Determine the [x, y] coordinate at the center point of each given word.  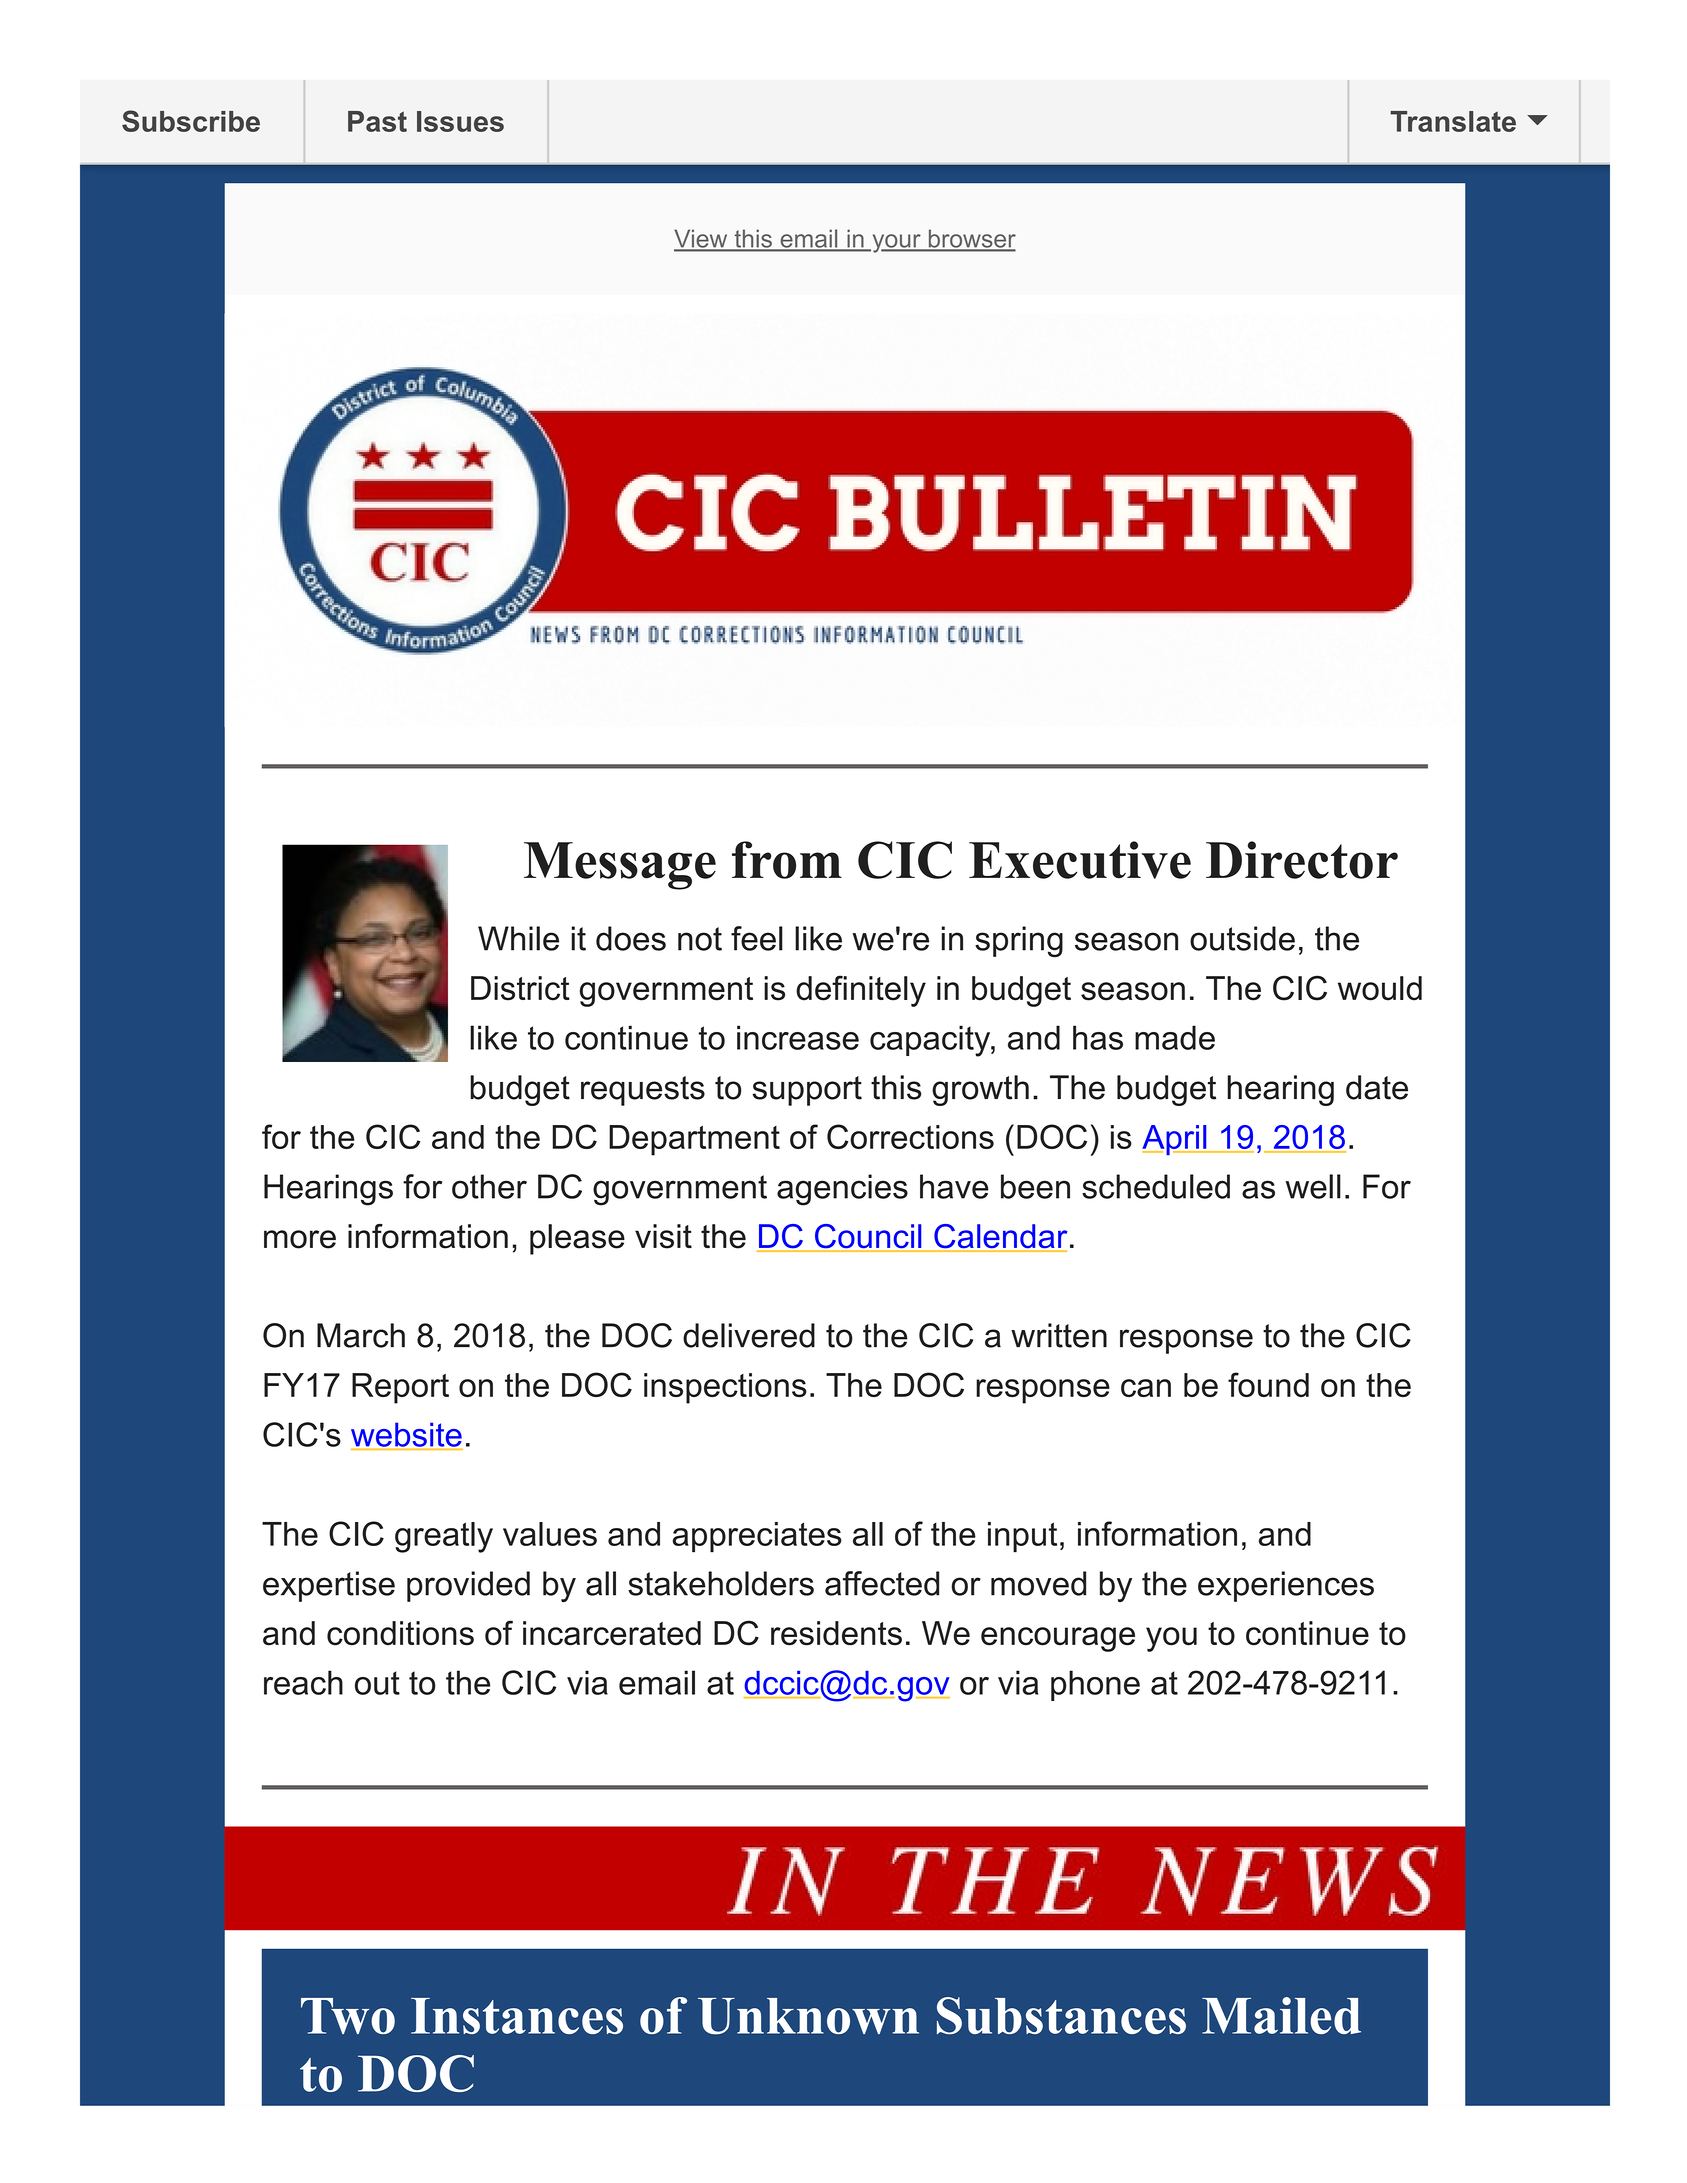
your [896, 243]
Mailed [1281, 2015]
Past [377, 121]
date [1377, 1087]
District [520, 988]
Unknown [808, 2016]
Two [348, 2016]
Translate [1453, 121]
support [807, 1091]
